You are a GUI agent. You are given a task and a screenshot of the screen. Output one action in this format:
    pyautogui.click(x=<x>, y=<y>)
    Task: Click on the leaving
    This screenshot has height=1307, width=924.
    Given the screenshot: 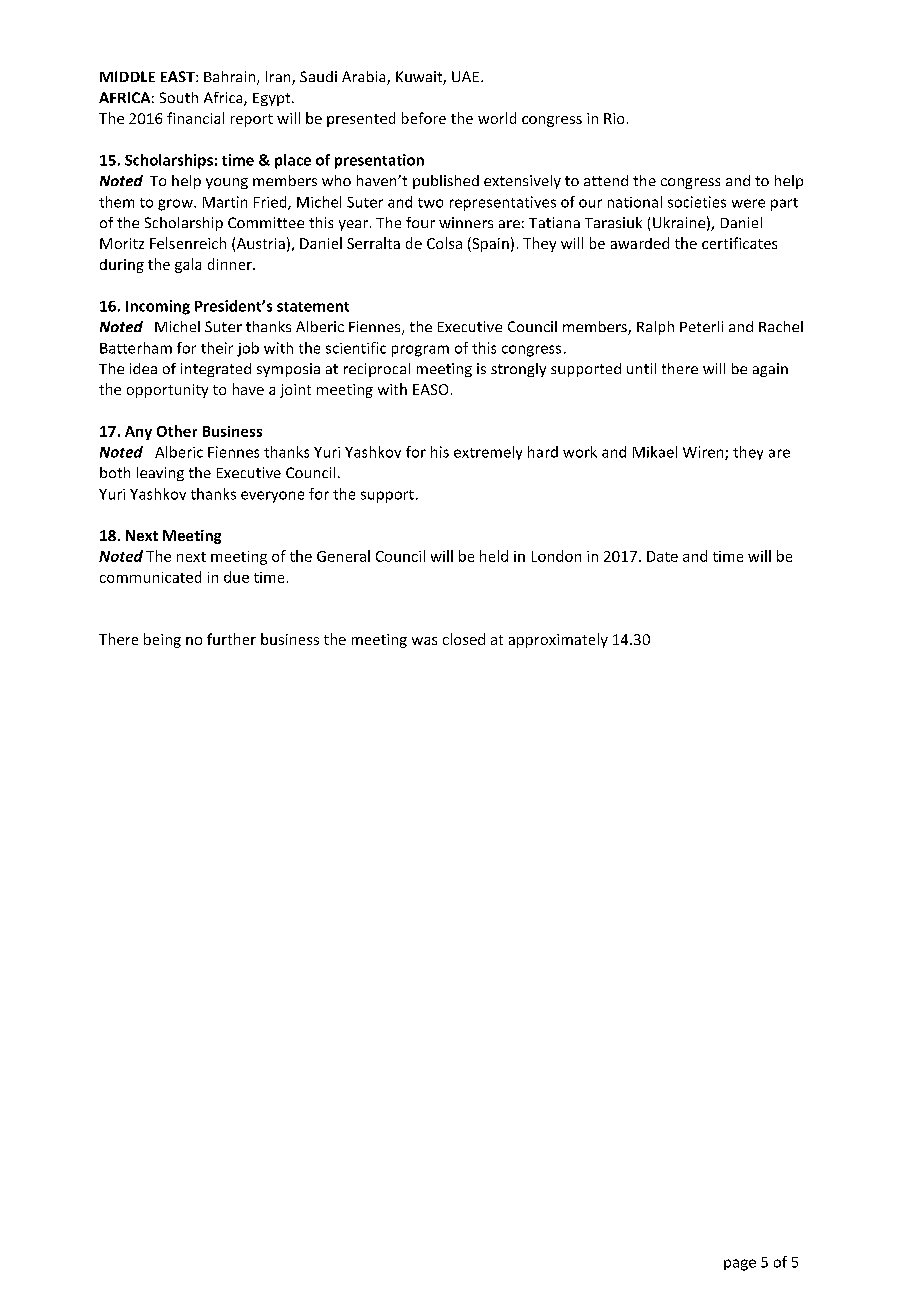 What is the action you would take?
    pyautogui.click(x=160, y=474)
